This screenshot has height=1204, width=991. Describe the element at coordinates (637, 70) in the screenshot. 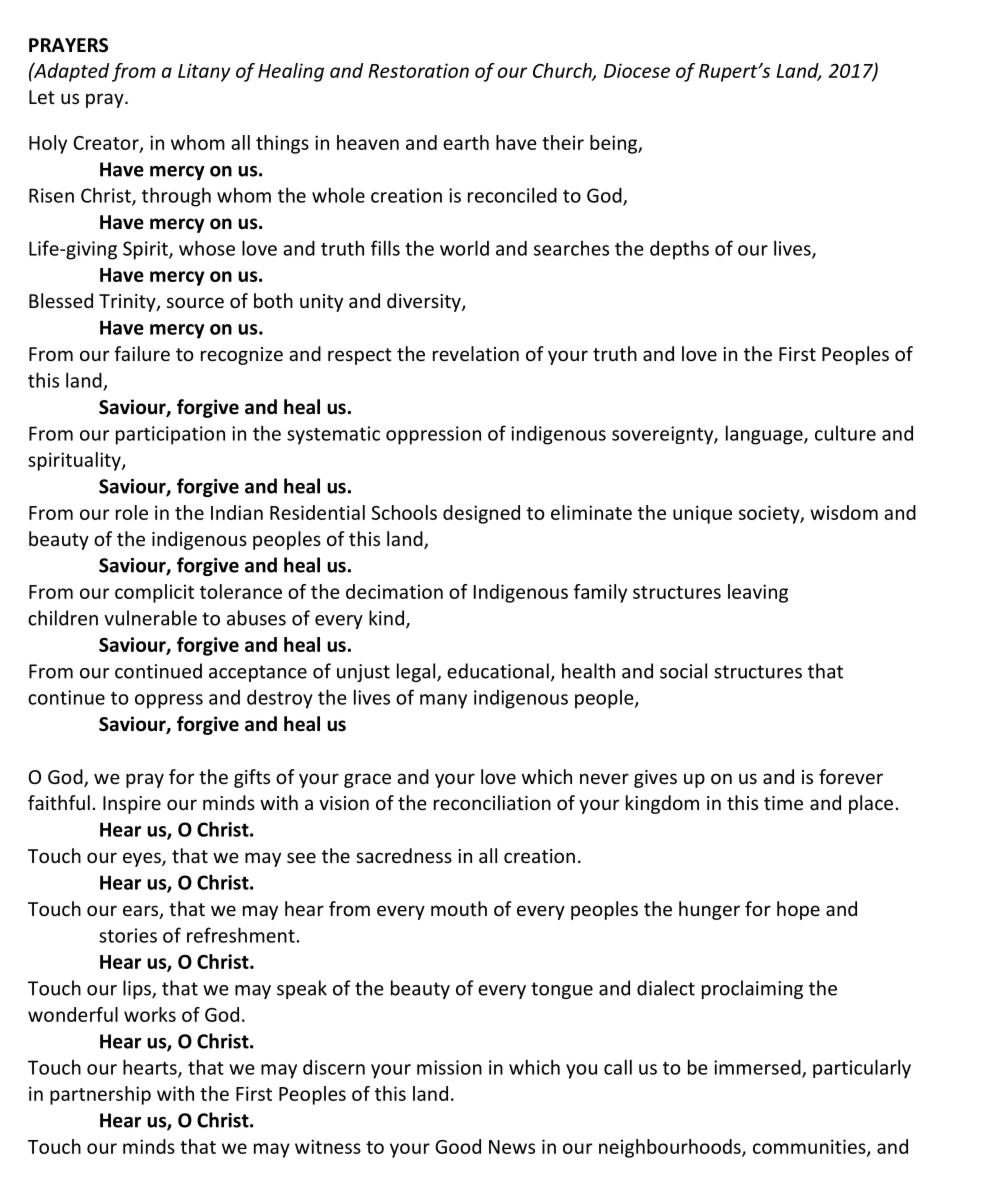

I see `Diocese` at that location.
